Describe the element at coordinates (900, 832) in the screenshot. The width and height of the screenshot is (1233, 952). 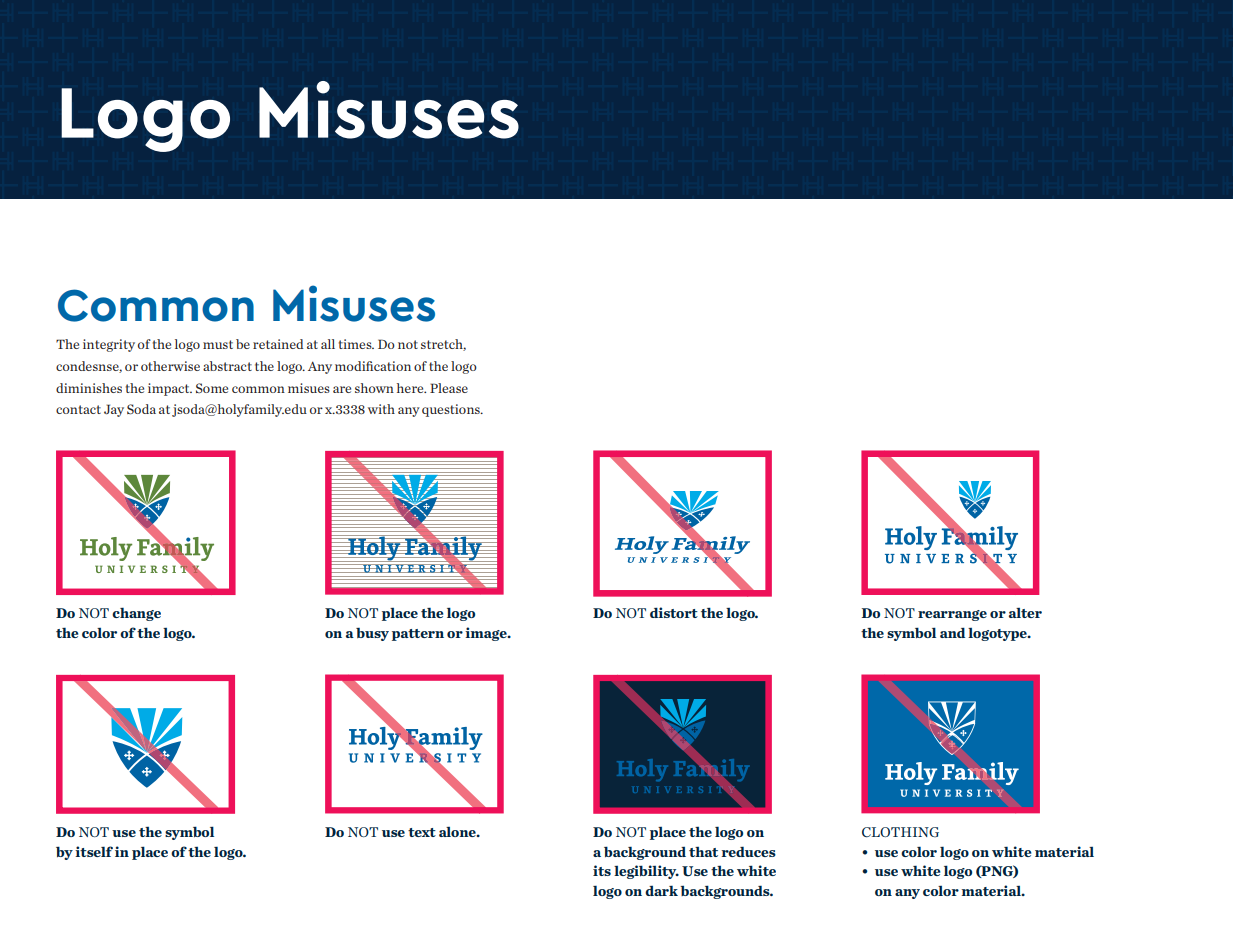
I see `CLOTHING` at that location.
